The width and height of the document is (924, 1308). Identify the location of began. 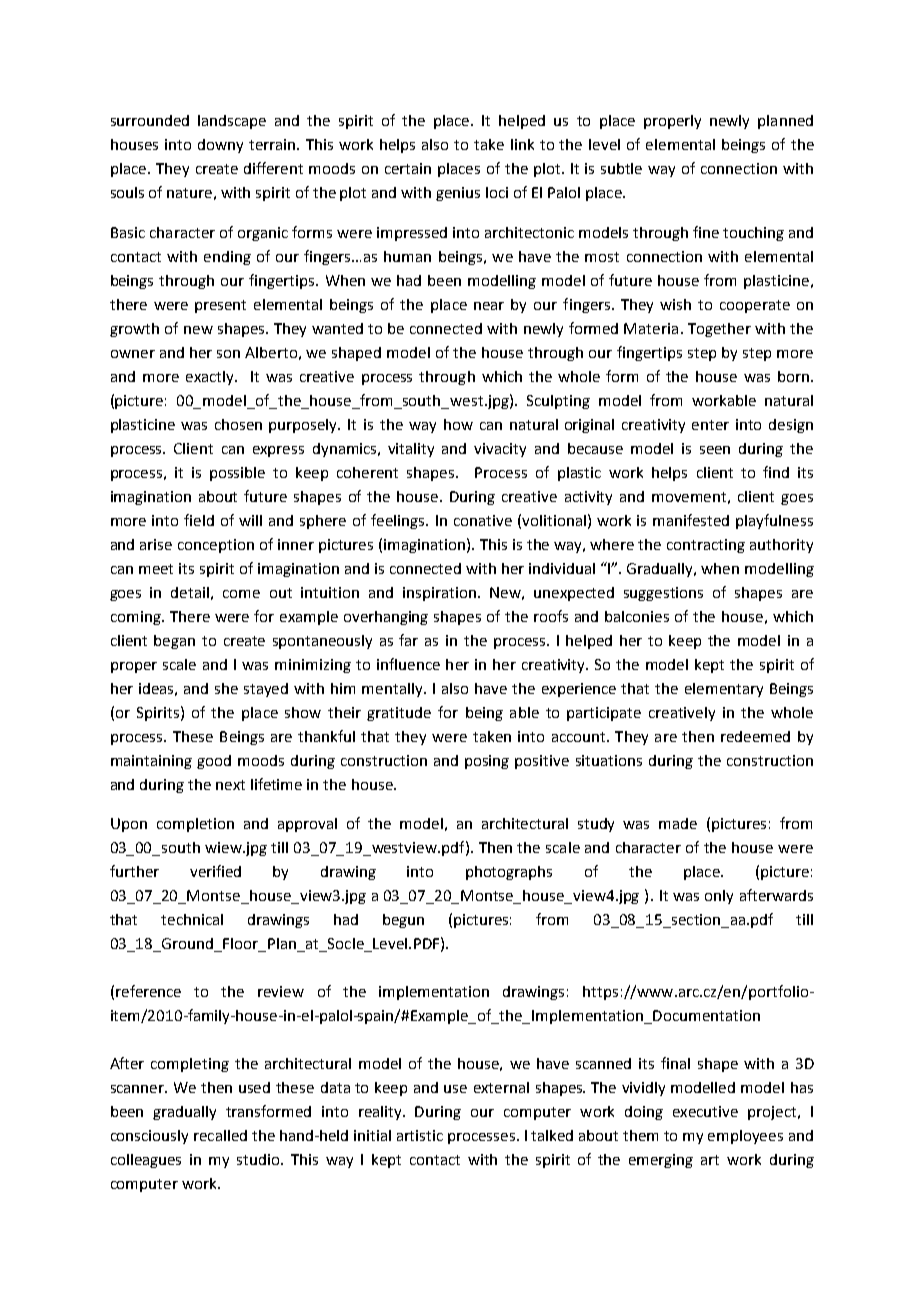
(174, 642).
